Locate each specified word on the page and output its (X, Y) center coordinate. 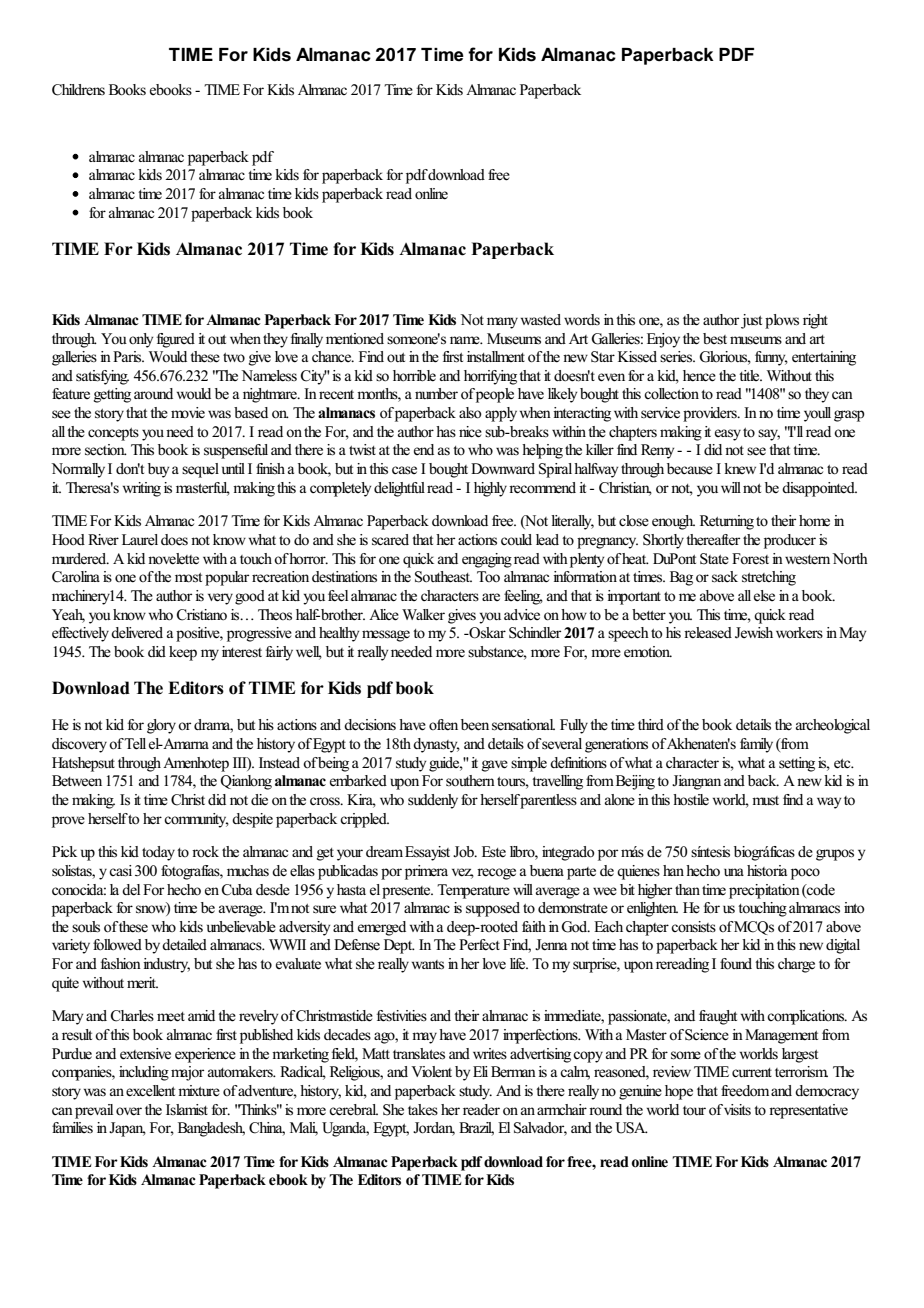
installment (496, 356)
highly (490, 489)
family (756, 745)
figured (176, 340)
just (751, 321)
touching (762, 909)
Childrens (78, 90)
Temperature (473, 891)
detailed (184, 945)
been (475, 725)
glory (161, 726)
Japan (127, 1129)
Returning (727, 522)
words (582, 319)
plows (782, 321)
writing (142, 489)
